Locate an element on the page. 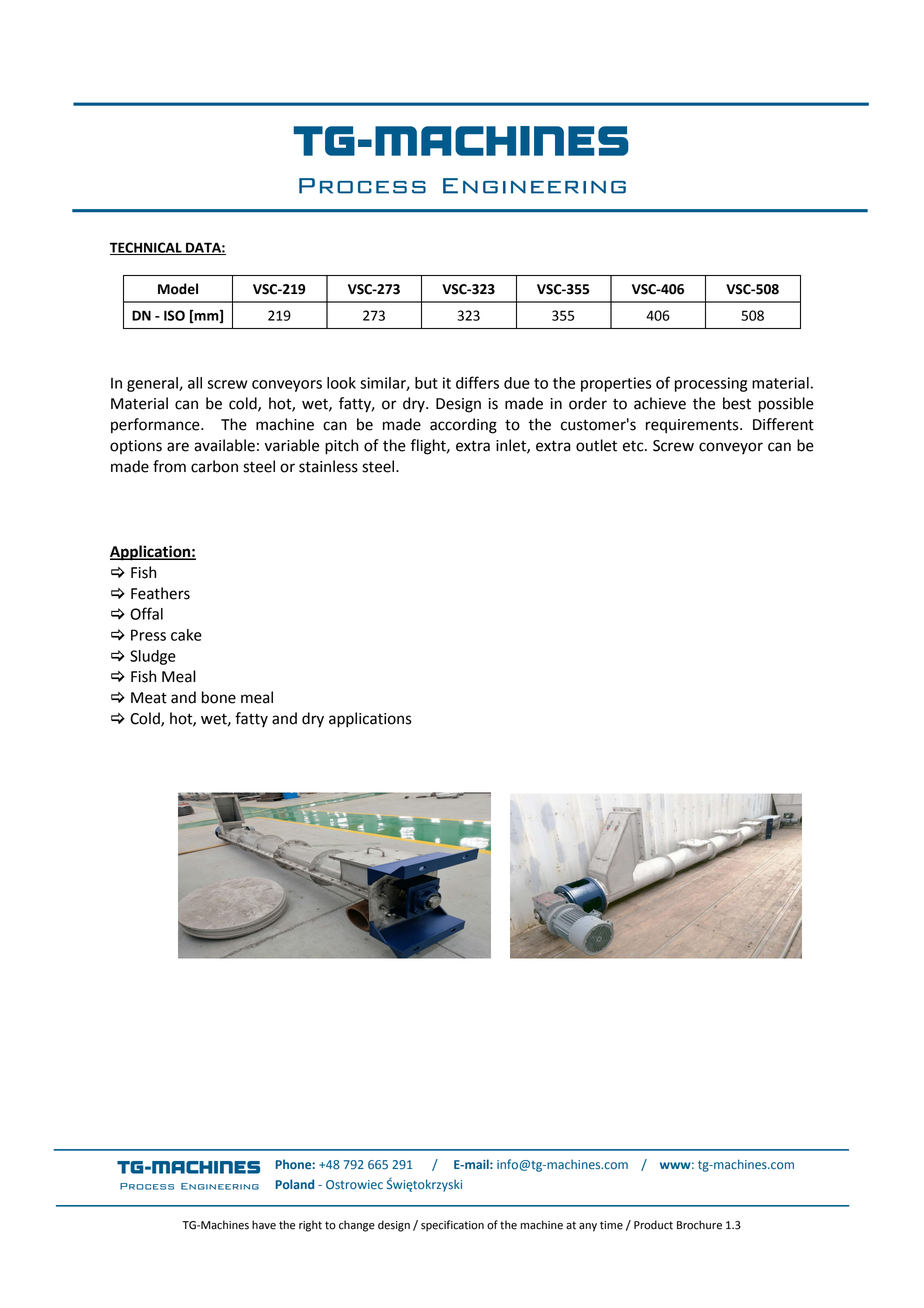 This image has width=924, height=1308. according is located at coordinates (463, 426).
